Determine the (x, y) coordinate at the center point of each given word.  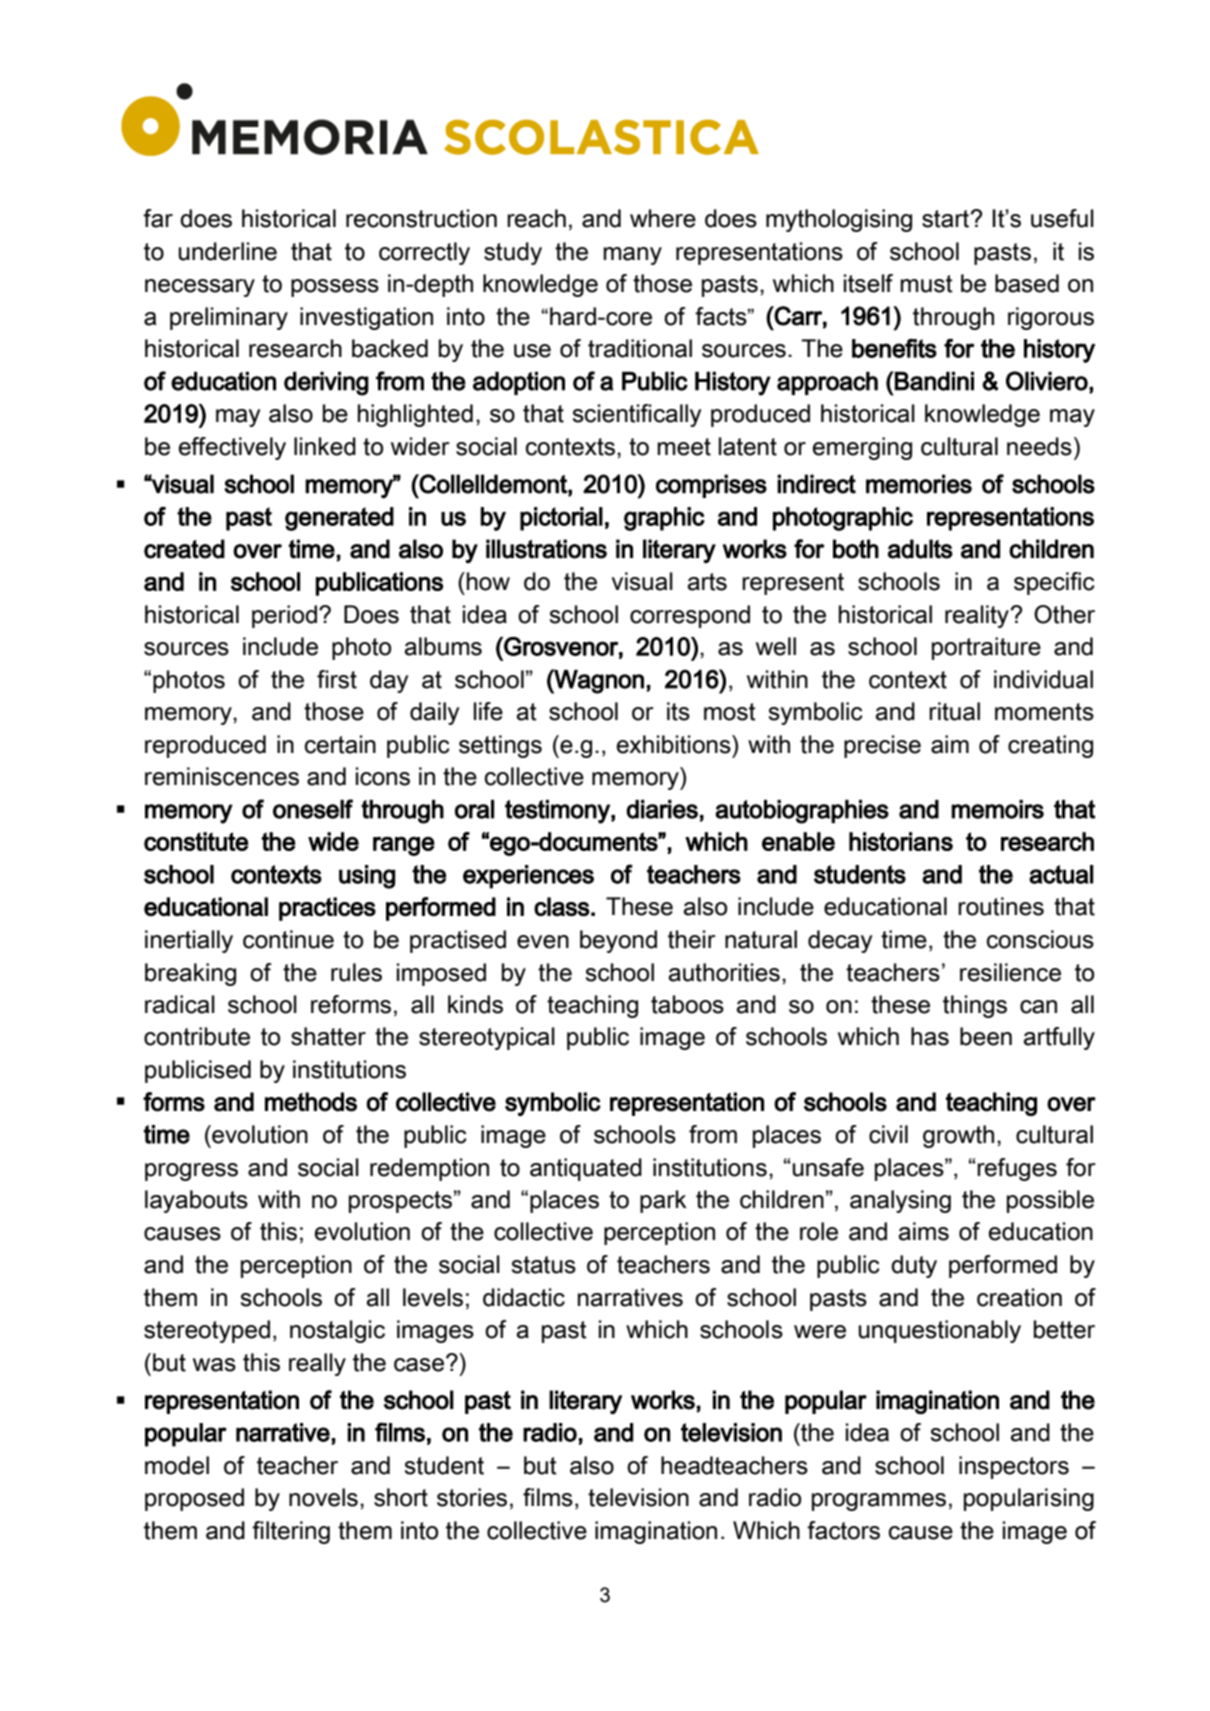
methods (311, 1102)
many (632, 256)
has (930, 1036)
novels (323, 1497)
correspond (690, 616)
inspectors (1014, 1467)
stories (472, 1497)
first (337, 679)
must (926, 284)
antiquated (586, 1169)
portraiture (986, 648)
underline (228, 251)
